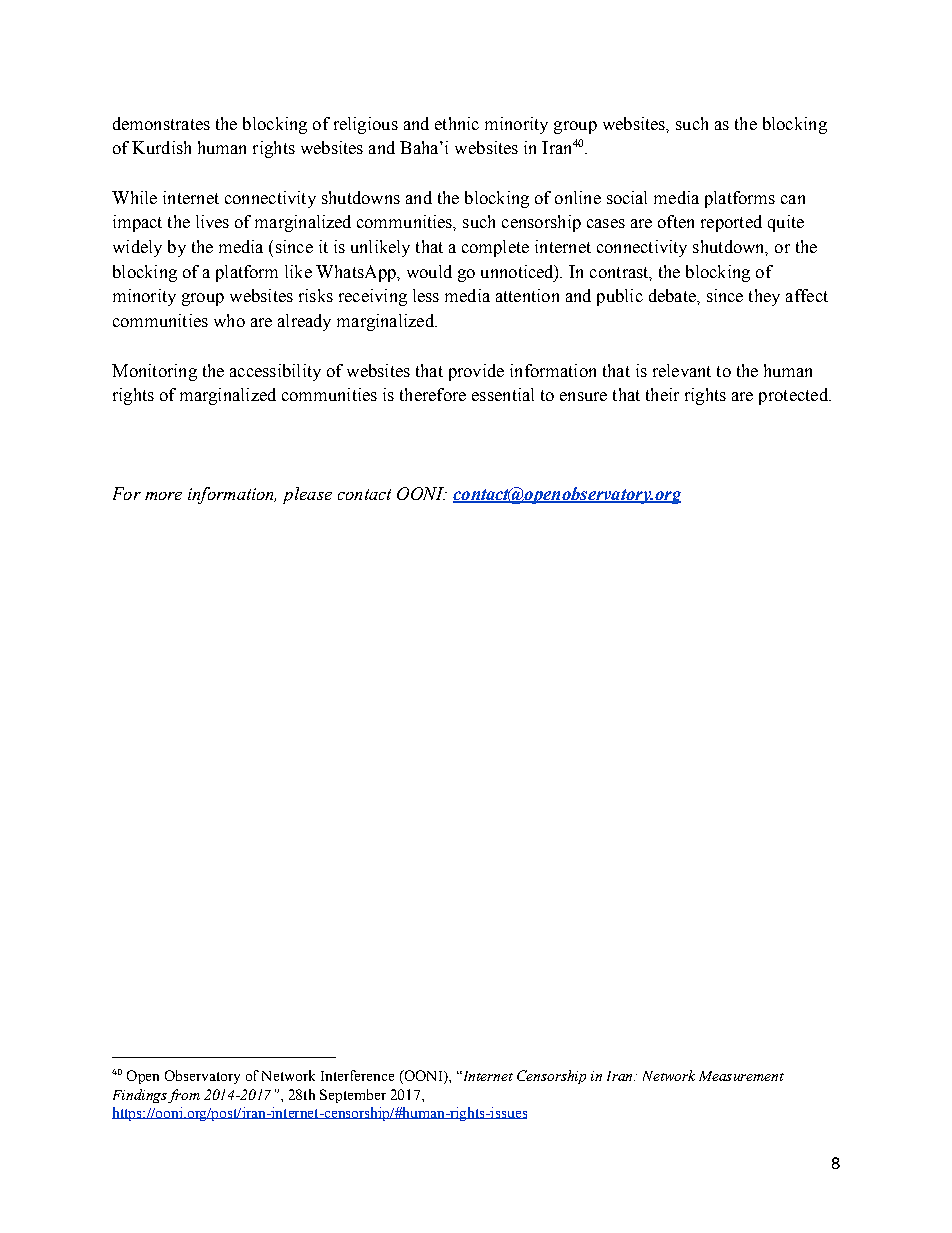 This screenshot has width=952, height=1233. Describe the element at coordinates (457, 123) in the screenshot. I see `ethnic` at that location.
